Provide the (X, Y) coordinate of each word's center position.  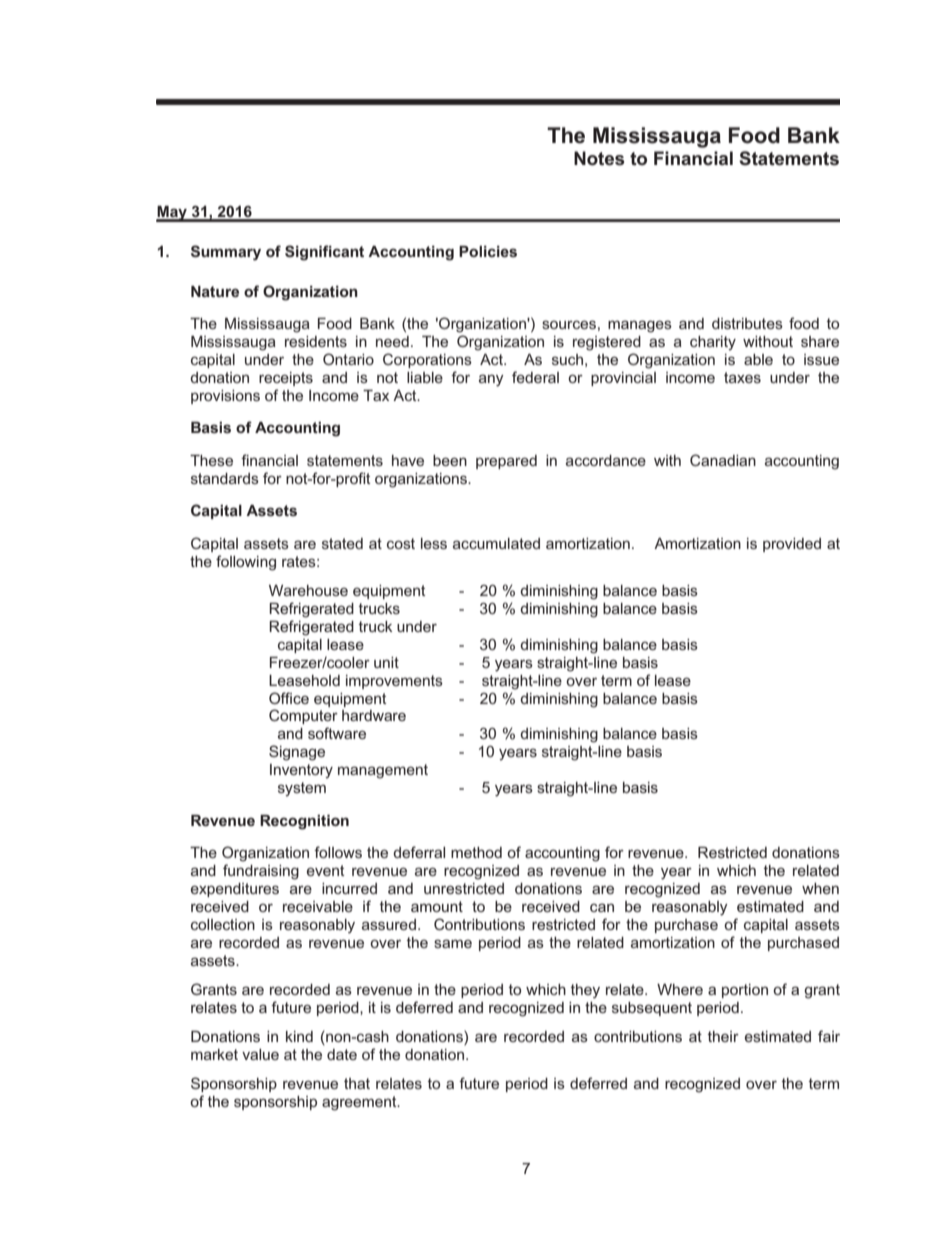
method (476, 852)
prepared (506, 462)
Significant (324, 253)
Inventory (301, 771)
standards (225, 478)
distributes (747, 323)
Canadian (723, 460)
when (820, 888)
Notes (599, 158)
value (260, 1054)
